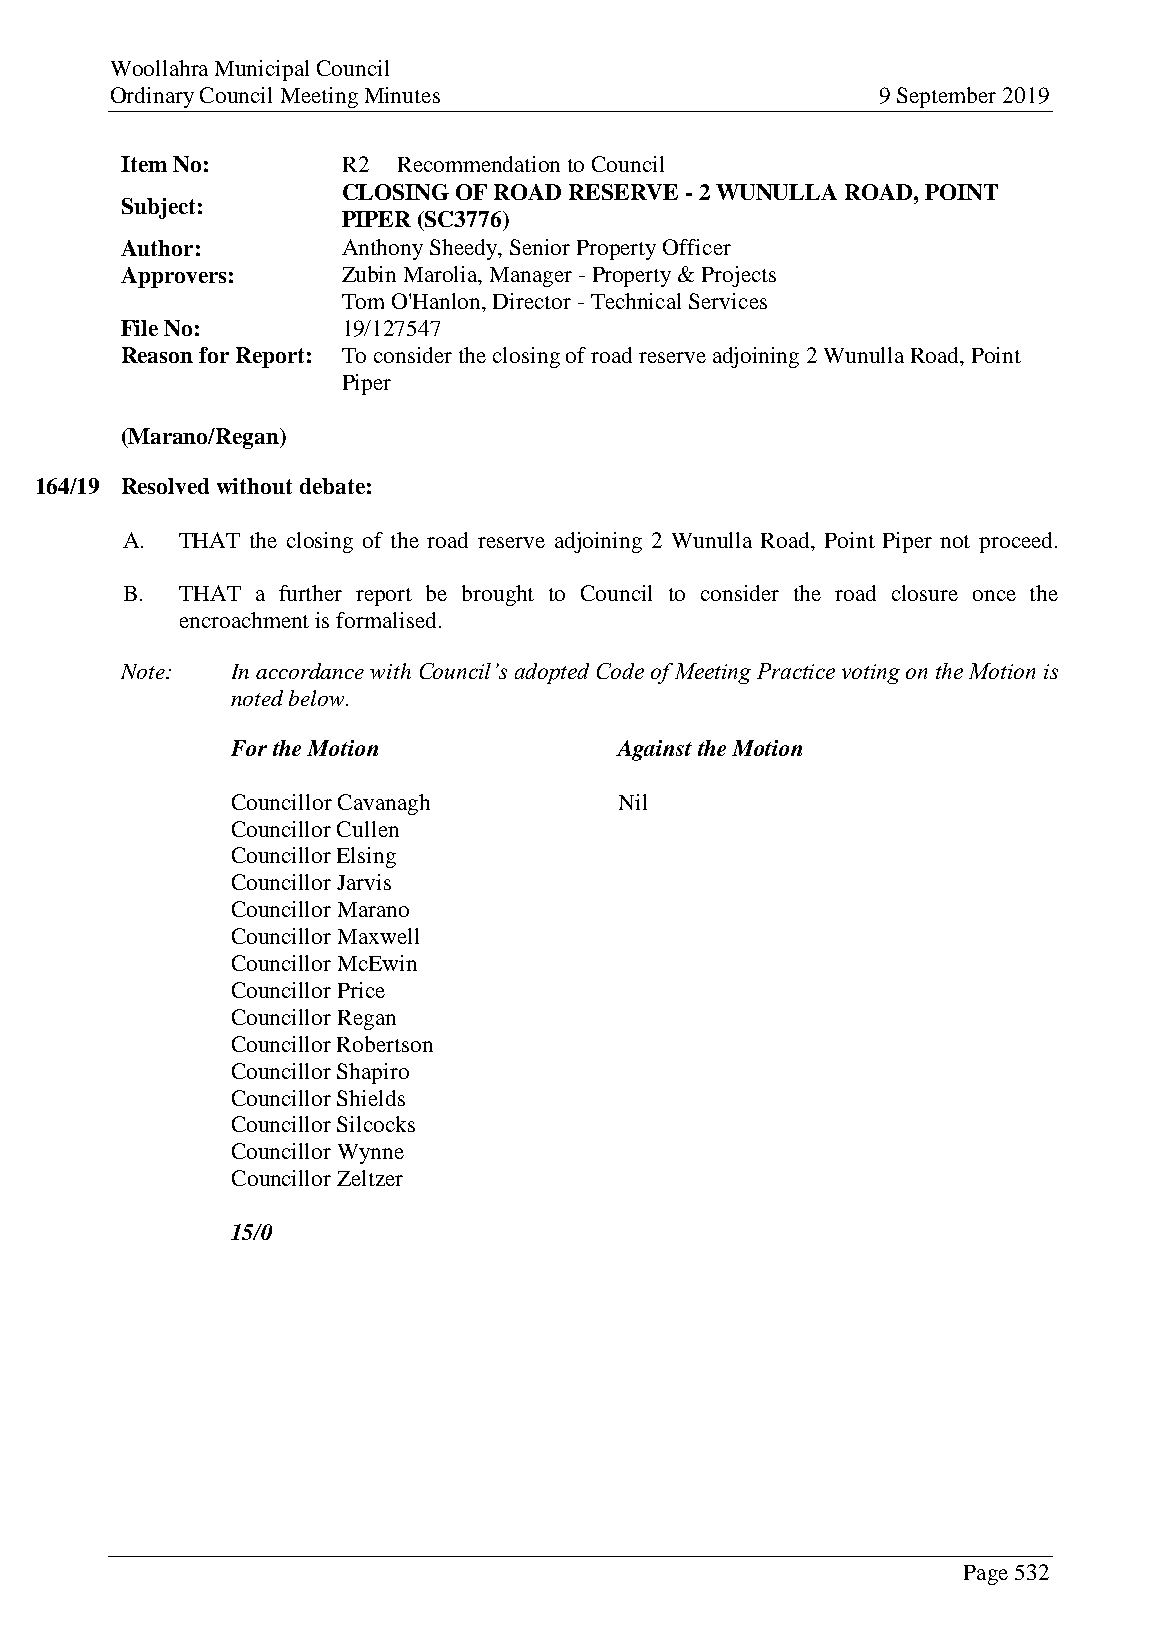  I want to click on Recommendation, so click(479, 164).
